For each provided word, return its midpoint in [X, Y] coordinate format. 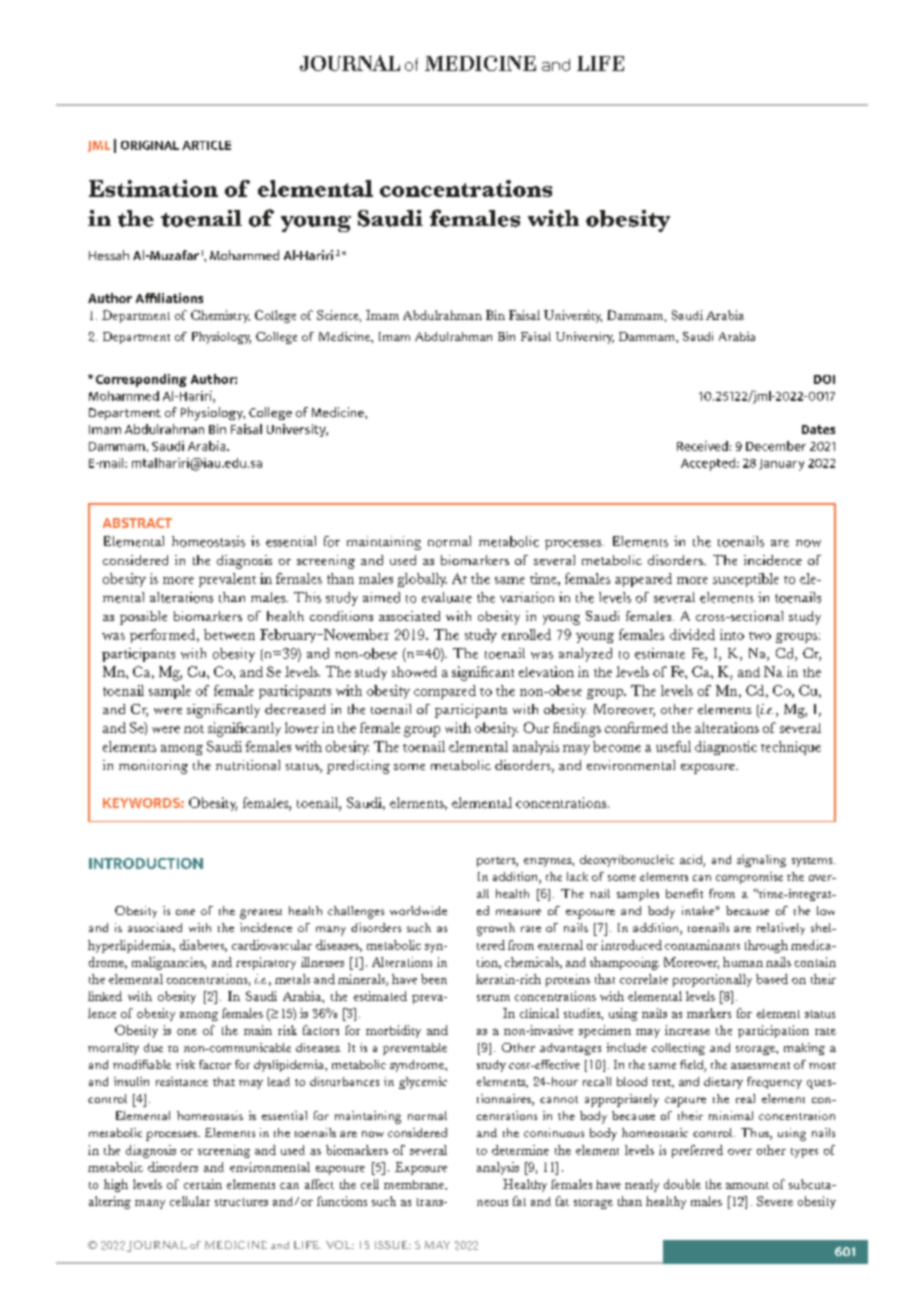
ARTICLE [206, 145]
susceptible [746, 580]
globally [422, 580]
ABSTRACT [137, 523]
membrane [415, 1185]
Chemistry [220, 316]
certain [203, 1184]
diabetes [203, 946]
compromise [749, 878]
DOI [824, 379]
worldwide [418, 910]
